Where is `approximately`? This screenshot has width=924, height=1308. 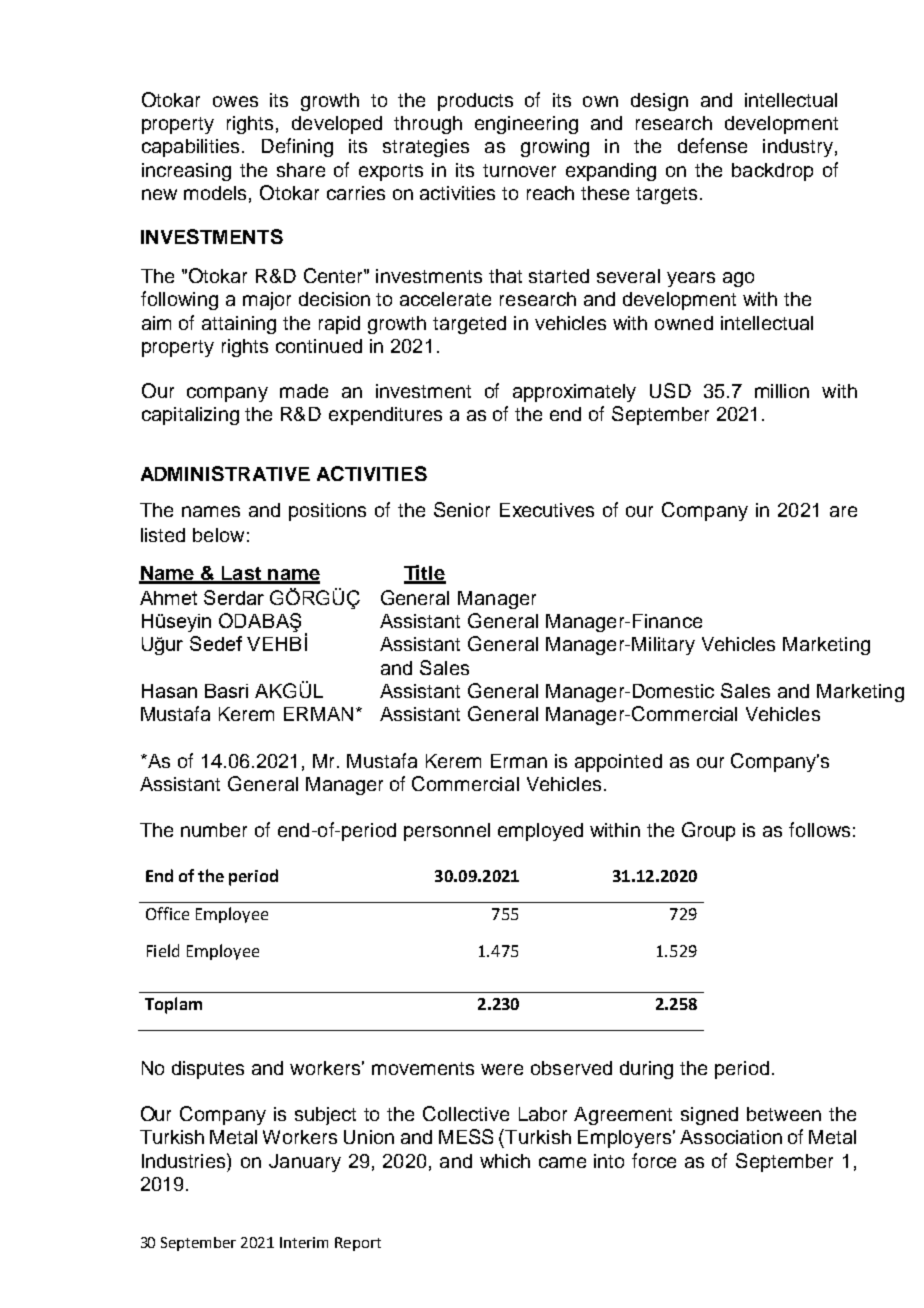
approximately is located at coordinates (574, 393).
